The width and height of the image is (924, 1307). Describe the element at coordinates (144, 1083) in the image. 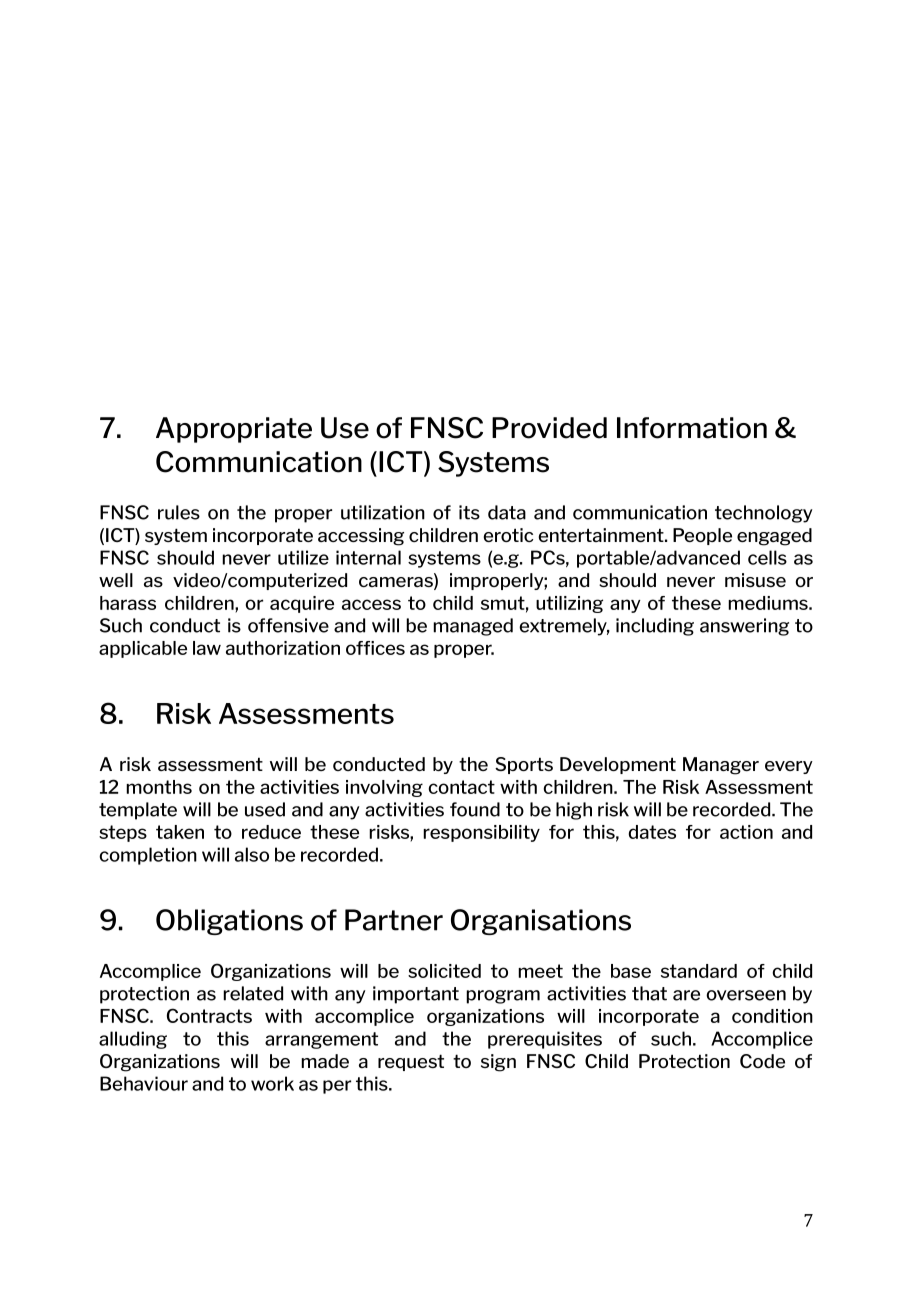

I see `Behaviour` at that location.
